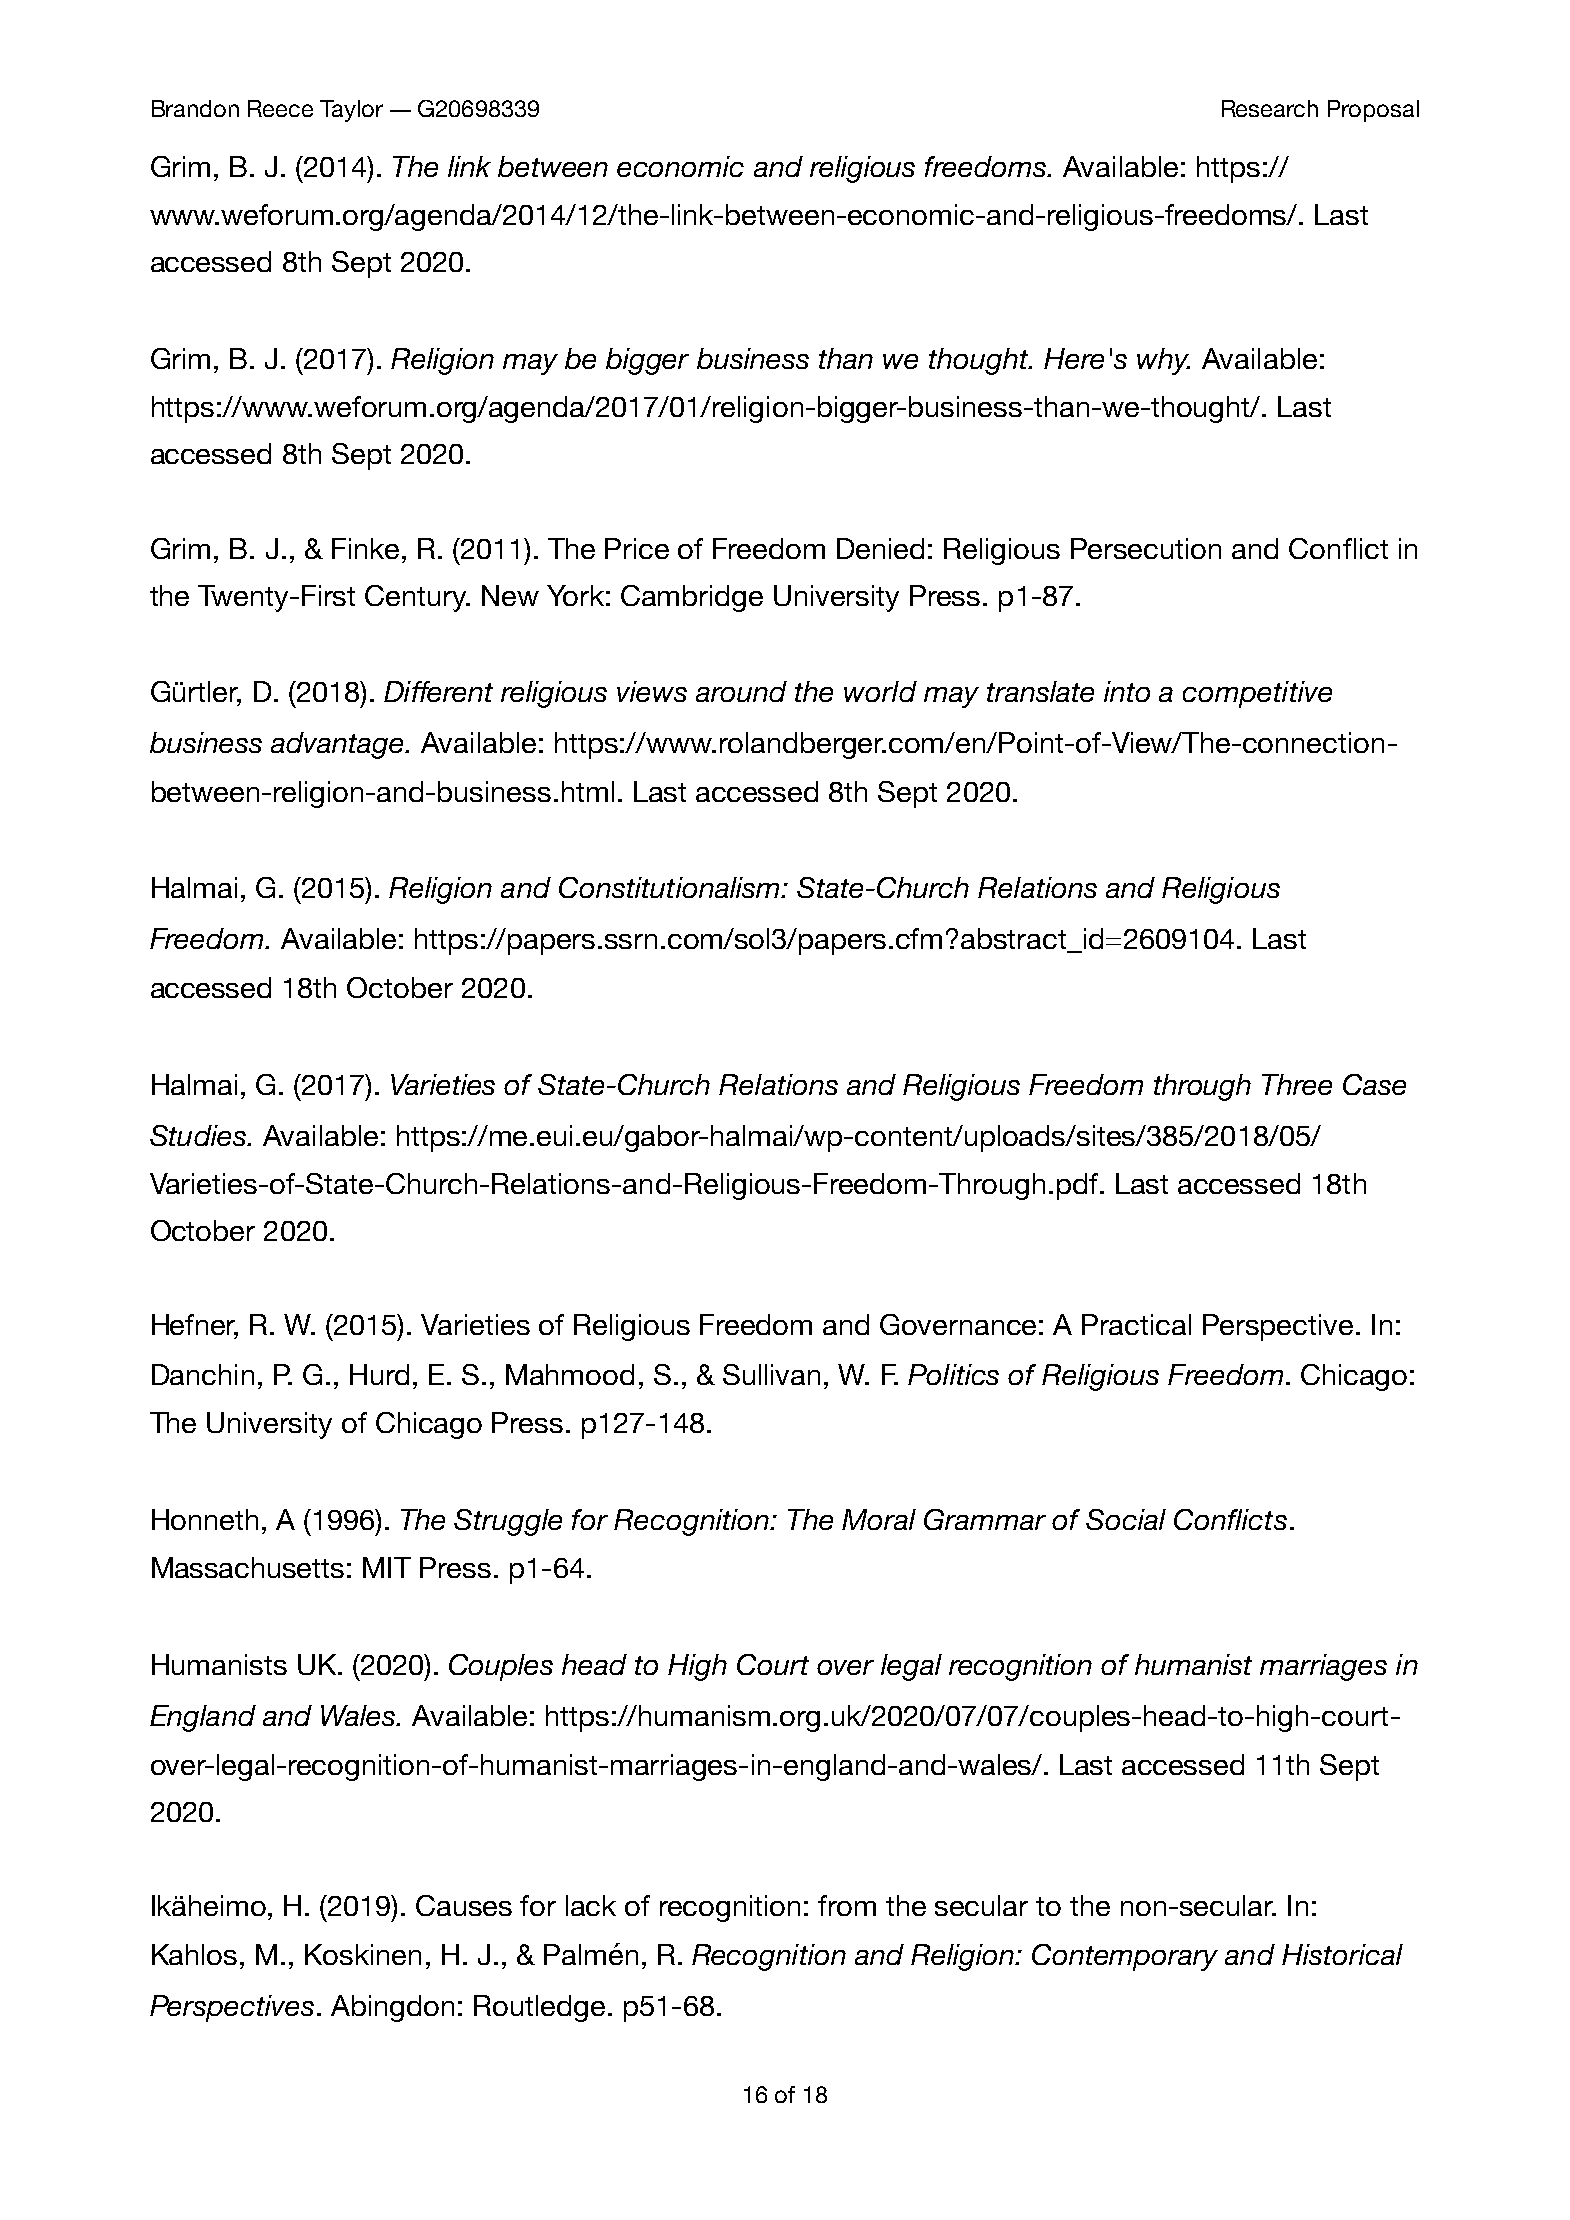 The image size is (1570, 2220). What do you see at coordinates (1163, 361) in the page?
I see `why` at bounding box center [1163, 361].
